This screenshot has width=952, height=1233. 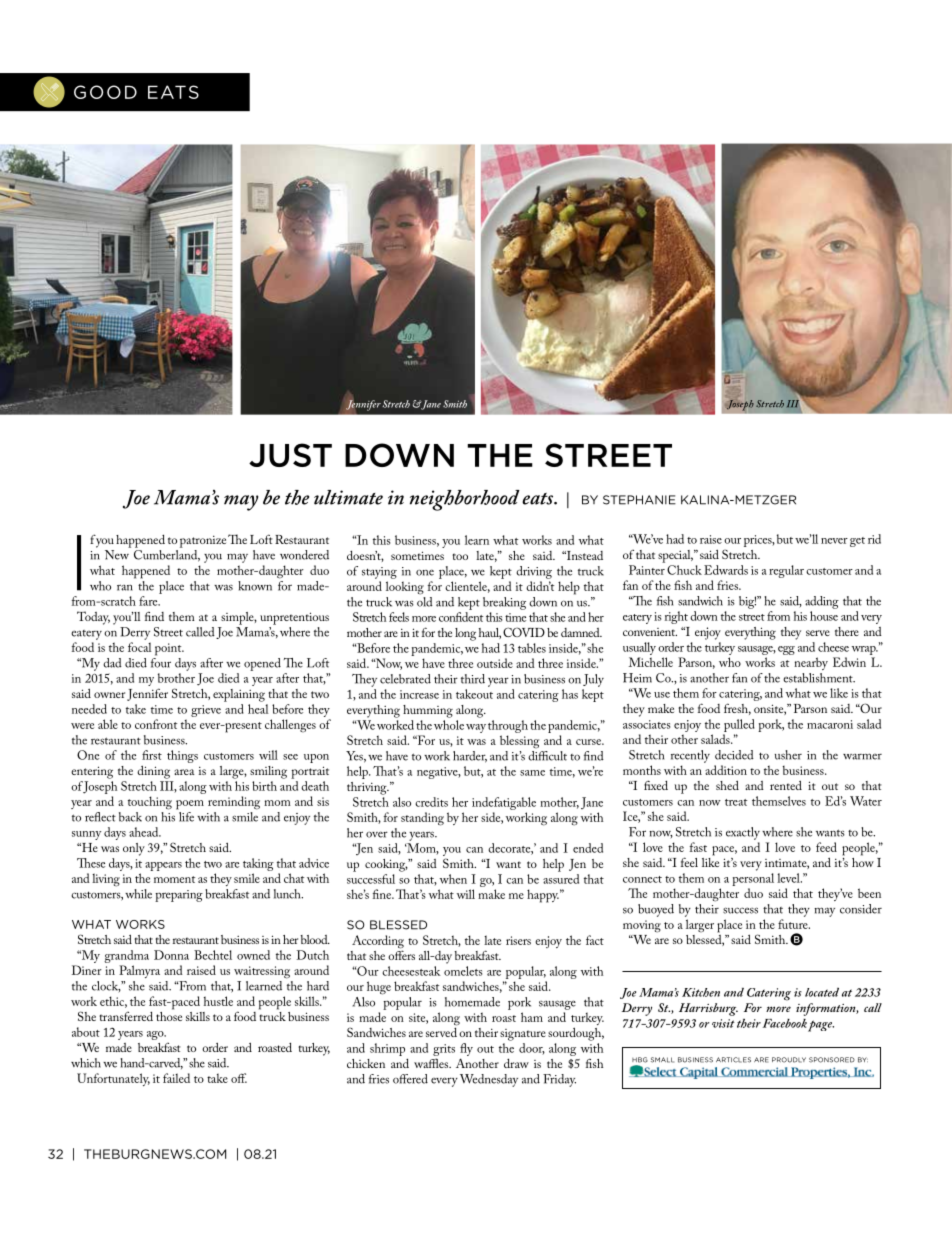 I want to click on failed, so click(x=176, y=1078).
